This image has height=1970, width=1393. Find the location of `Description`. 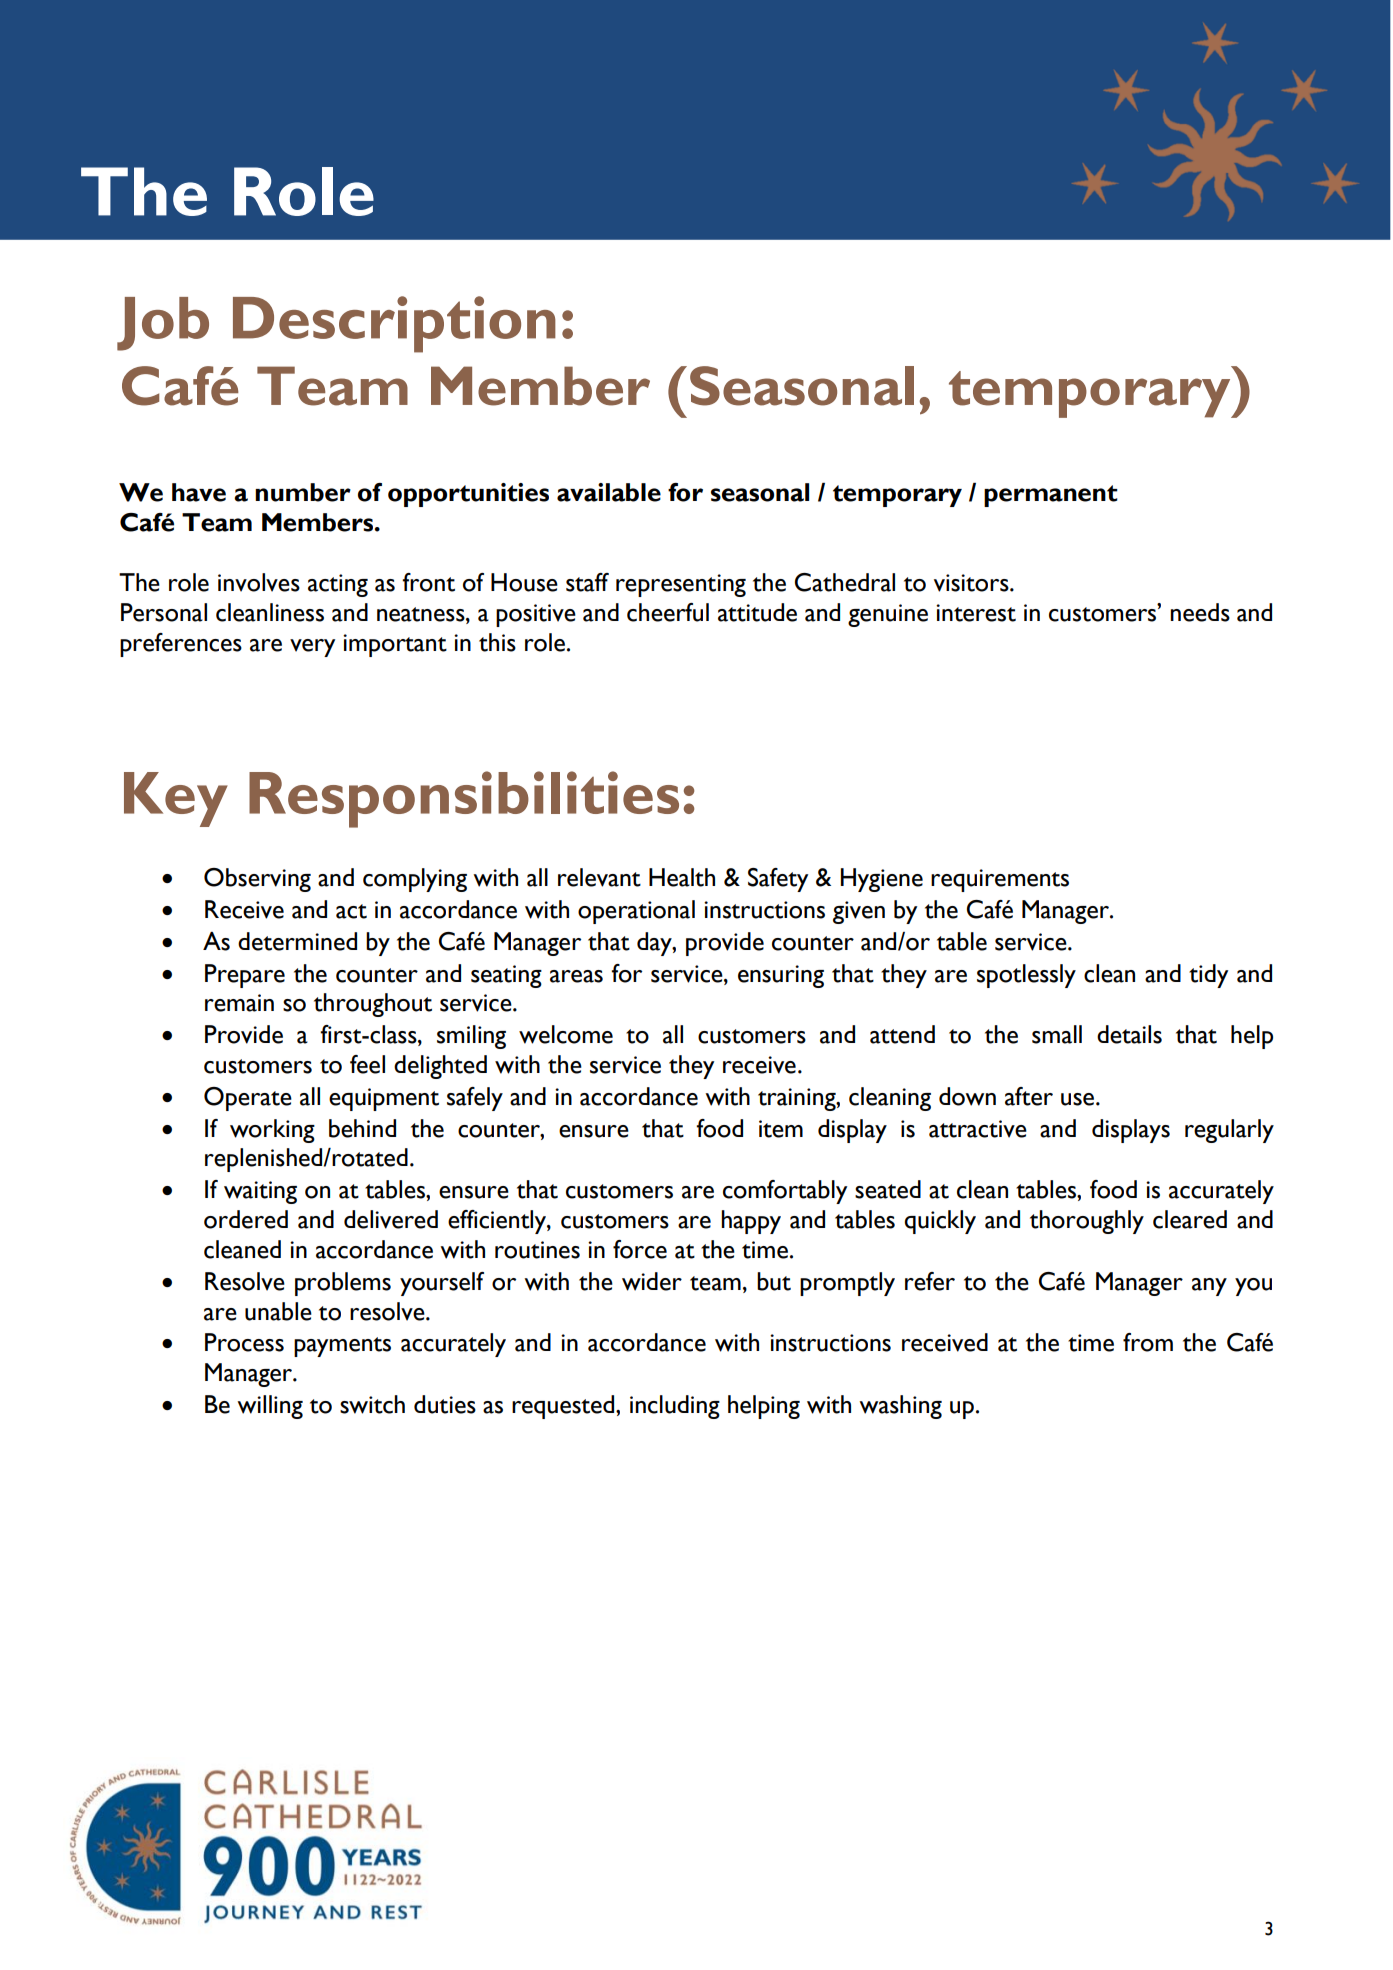

Description is located at coordinates (394, 324).
